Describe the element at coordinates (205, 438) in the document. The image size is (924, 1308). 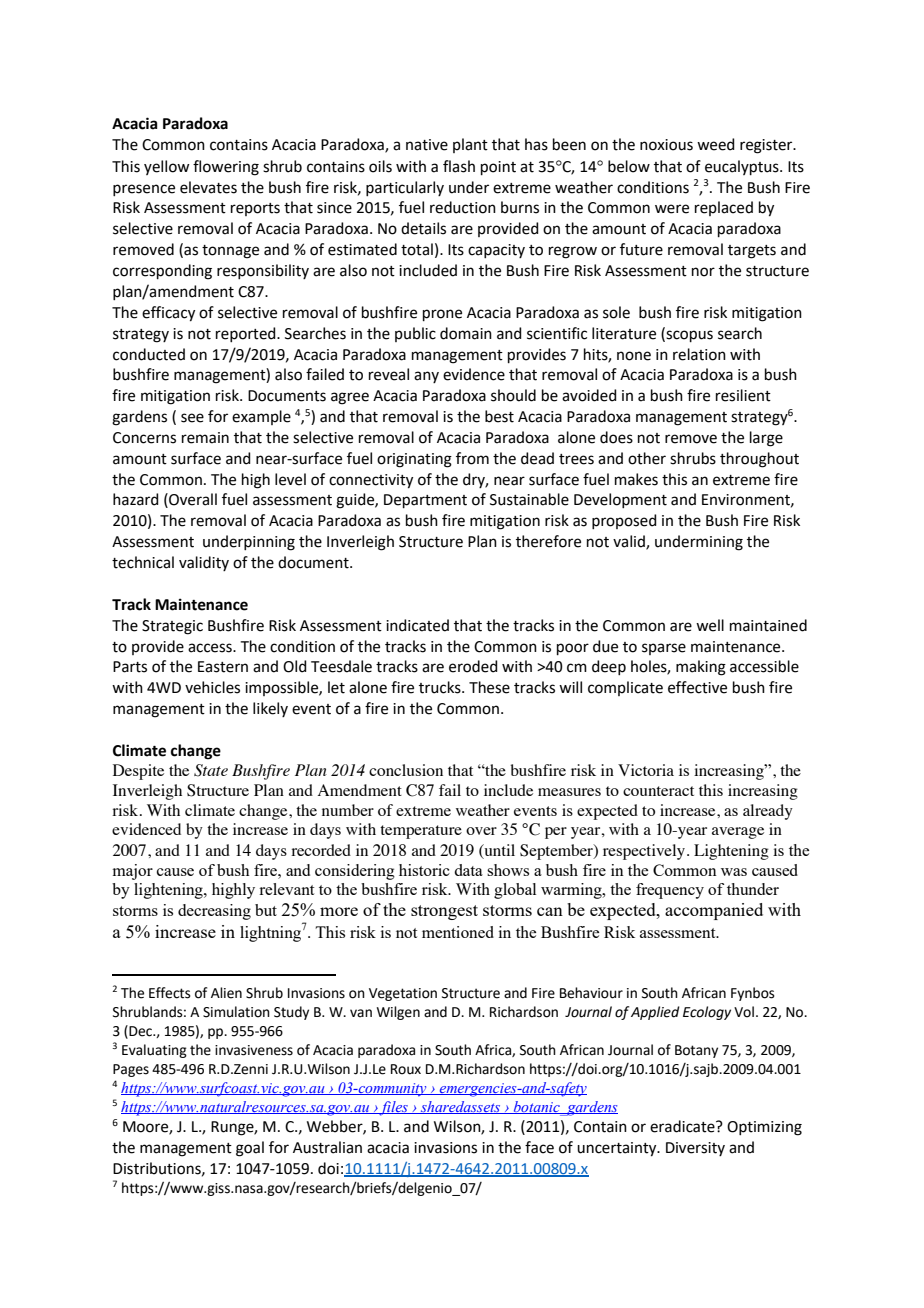
I see `remain` at that location.
